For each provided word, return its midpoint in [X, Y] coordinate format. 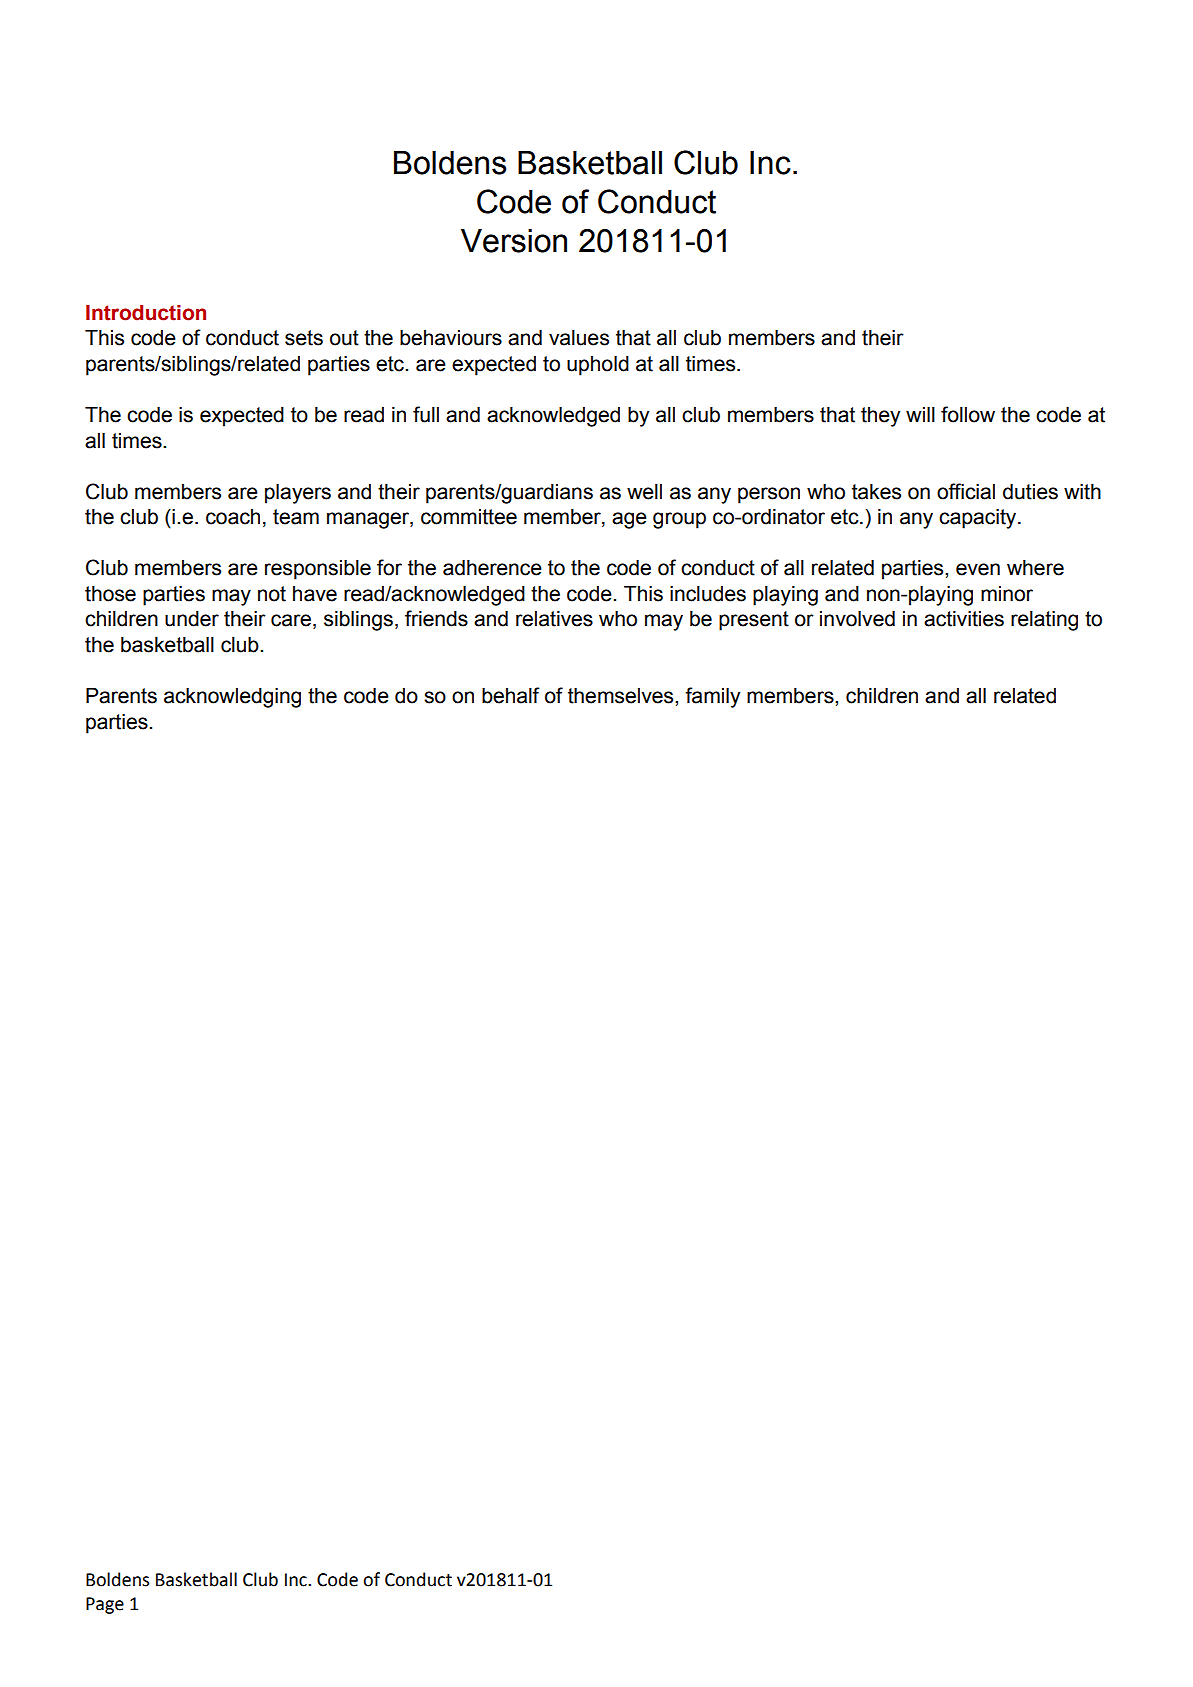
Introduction [146, 313]
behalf [511, 695]
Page [105, 1605]
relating [1044, 621]
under [192, 619]
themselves [622, 696]
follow [968, 414]
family [713, 697]
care [291, 620]
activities [964, 619]
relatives [554, 619]
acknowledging [232, 698]
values [579, 338]
